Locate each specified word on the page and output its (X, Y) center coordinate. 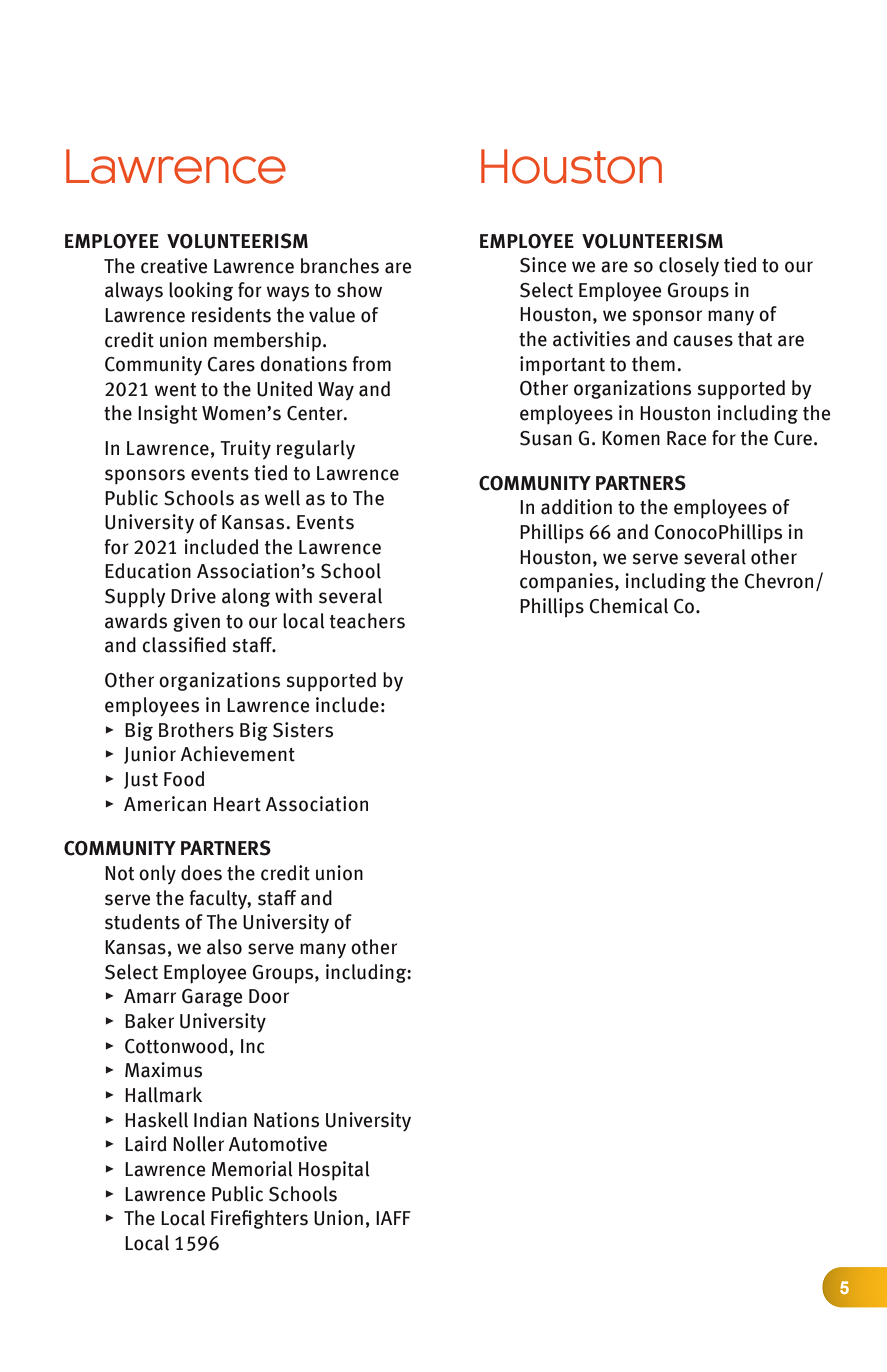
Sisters (303, 730)
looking (201, 291)
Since (543, 265)
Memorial (252, 1169)
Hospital (334, 1170)
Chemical (628, 606)
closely (689, 267)
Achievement (238, 754)
